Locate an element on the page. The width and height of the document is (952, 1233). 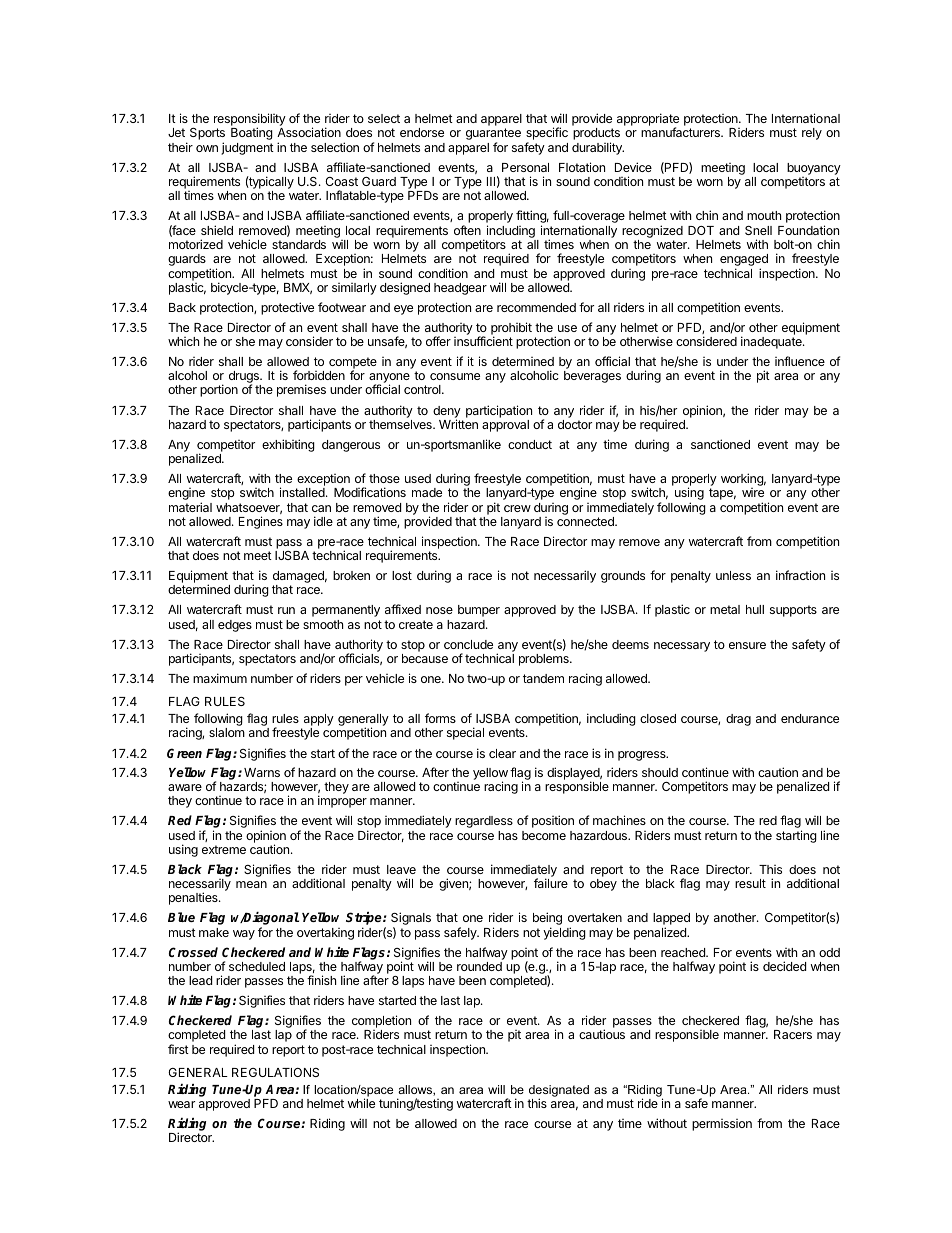
become is located at coordinates (544, 835).
